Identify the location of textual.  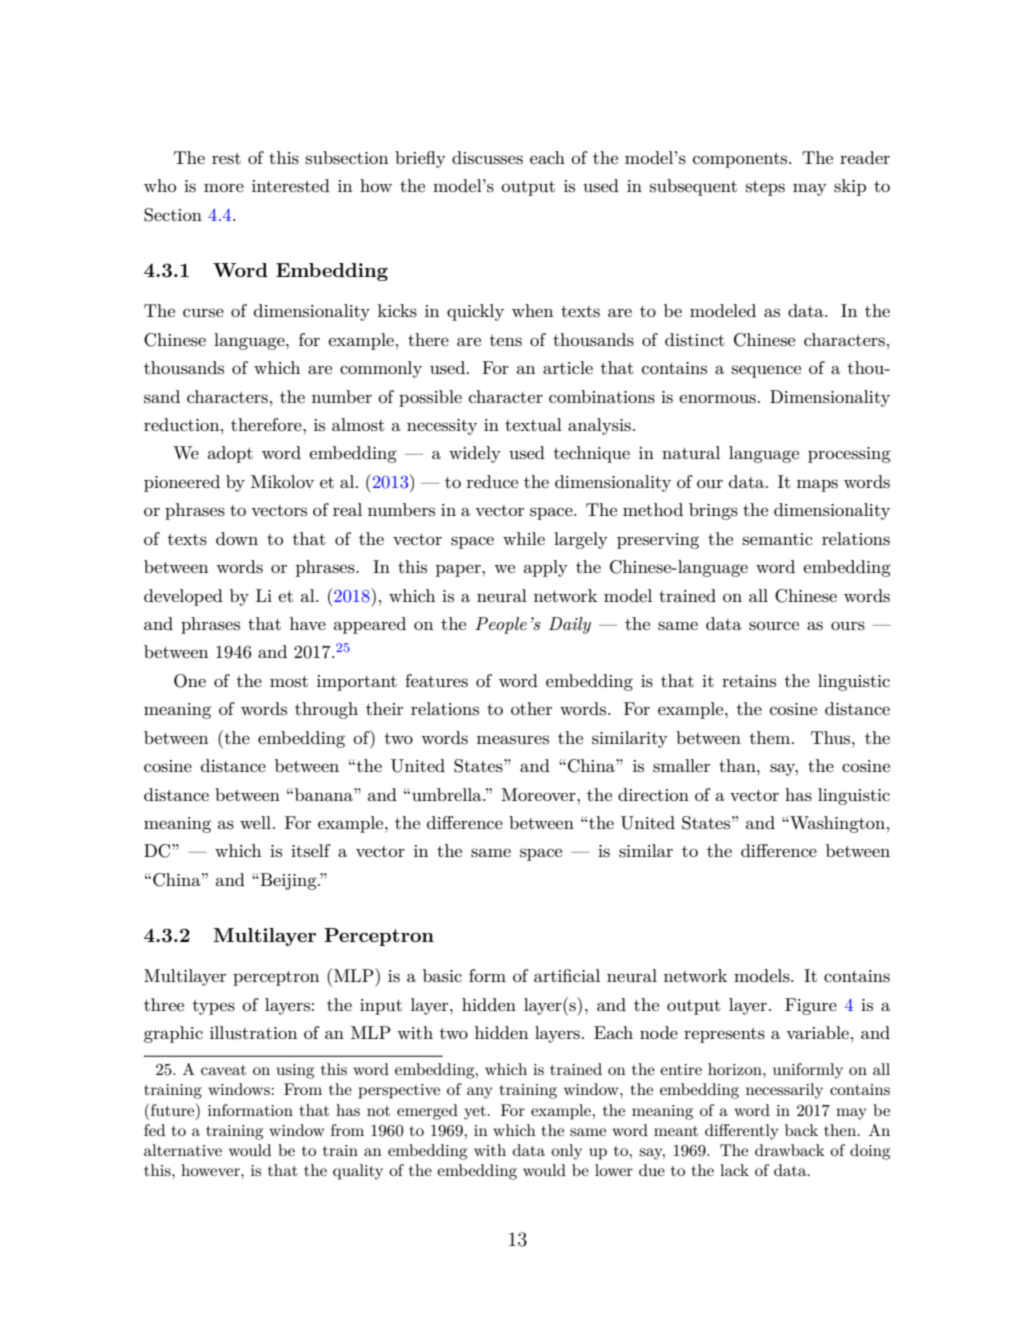
(533, 424).
